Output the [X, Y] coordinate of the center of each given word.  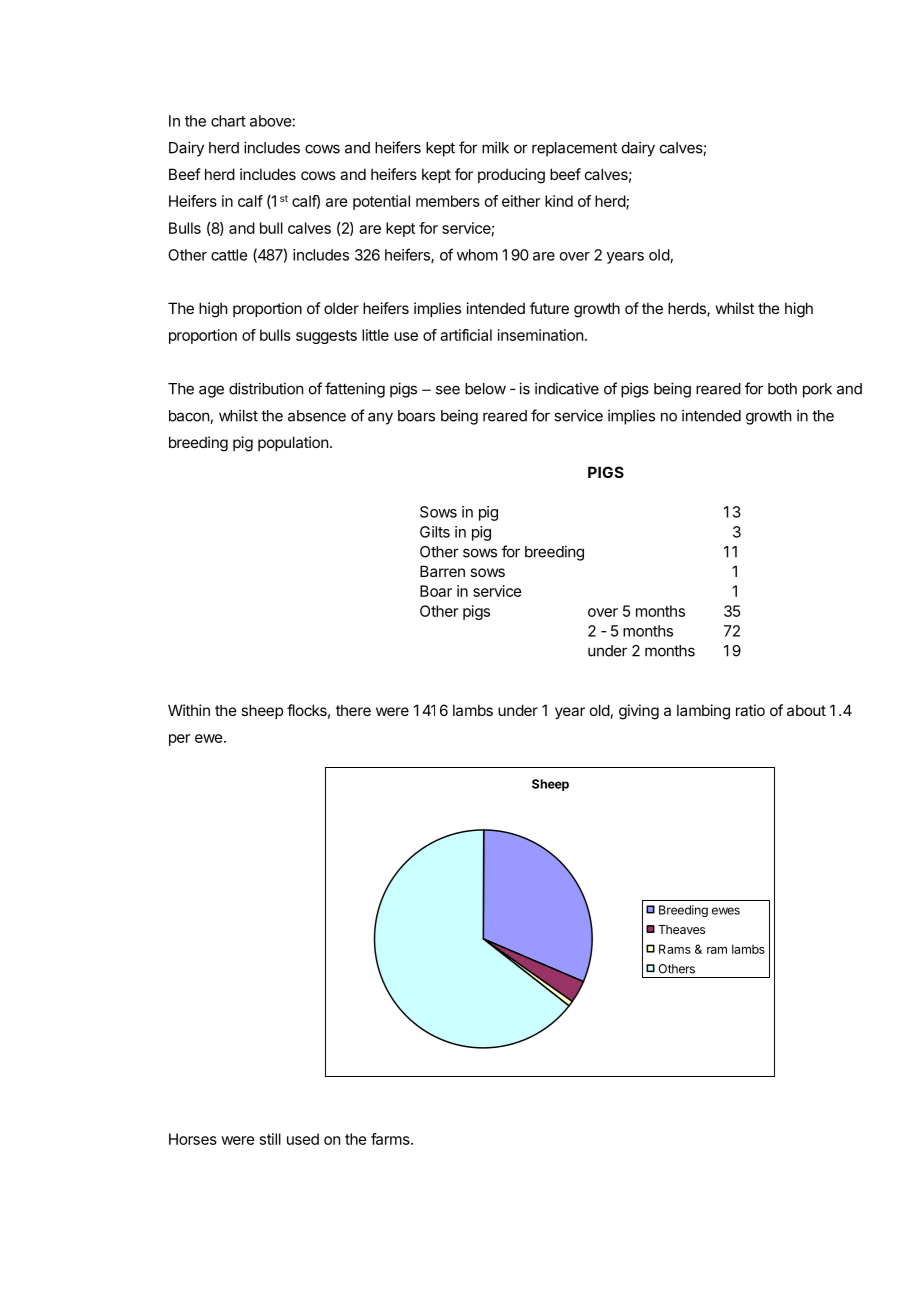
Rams [675, 949]
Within [189, 710]
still [270, 1139]
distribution [266, 388]
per [179, 740]
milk [495, 147]
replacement [574, 149]
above [271, 121]
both [782, 389]
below [485, 389]
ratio [750, 710]
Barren [442, 571]
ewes [726, 911]
